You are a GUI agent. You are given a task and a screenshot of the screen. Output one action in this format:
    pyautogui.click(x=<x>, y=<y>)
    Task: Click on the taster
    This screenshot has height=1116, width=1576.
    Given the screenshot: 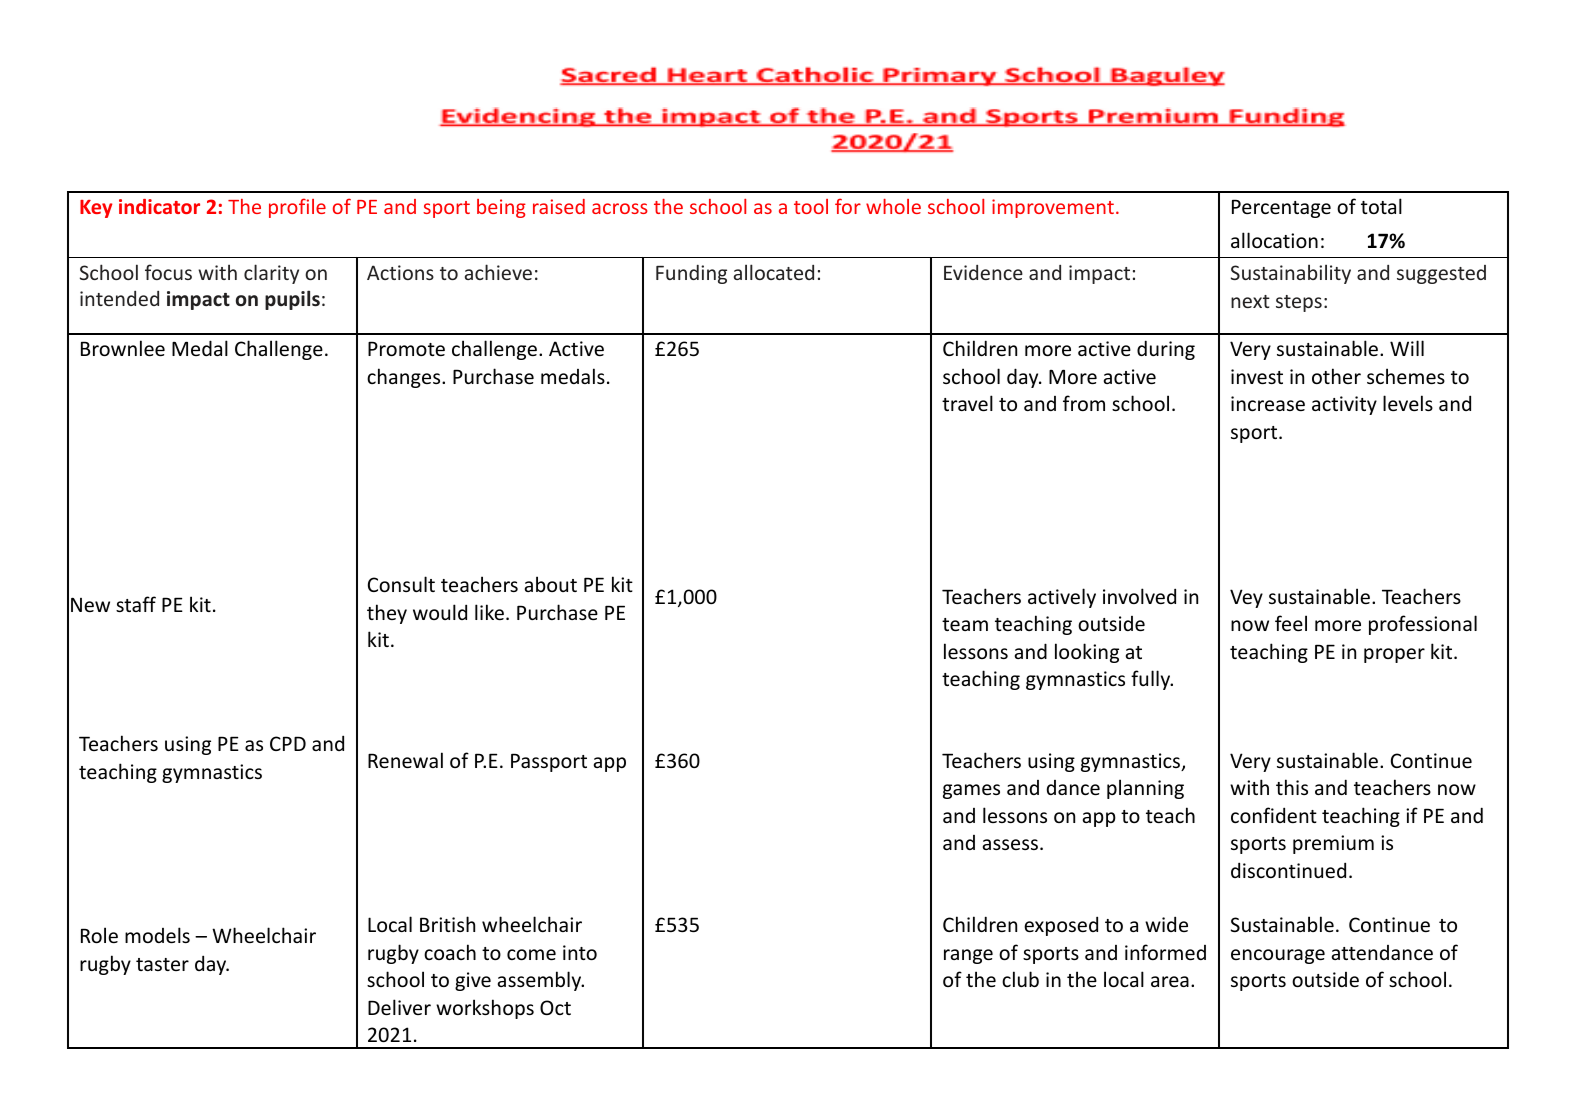 What is the action you would take?
    pyautogui.click(x=162, y=964)
